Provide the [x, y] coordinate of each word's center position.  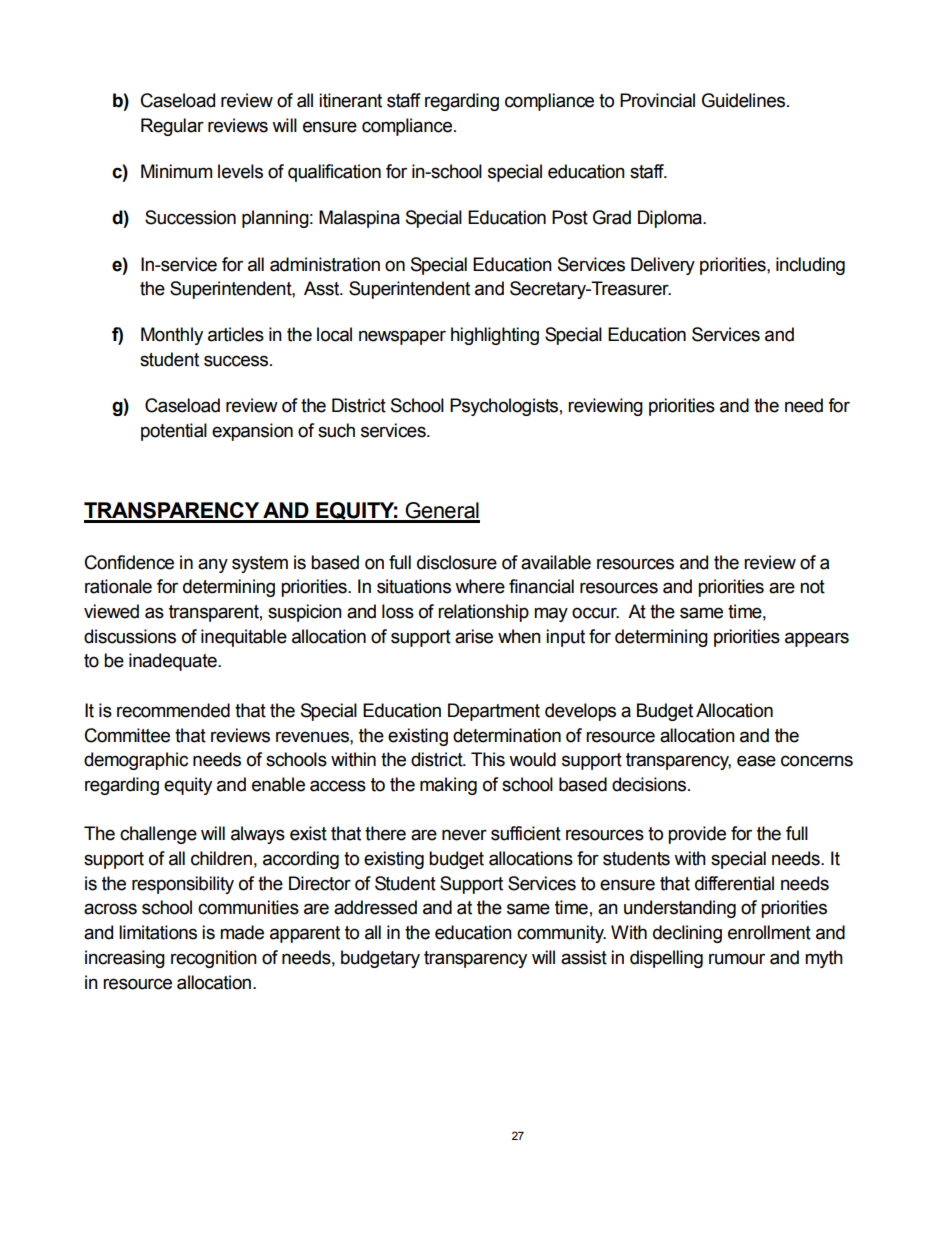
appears [817, 639]
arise [474, 636]
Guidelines [745, 100]
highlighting [495, 336]
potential [174, 432]
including [810, 266]
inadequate [174, 662]
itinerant [350, 100]
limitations [158, 932]
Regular [172, 127]
